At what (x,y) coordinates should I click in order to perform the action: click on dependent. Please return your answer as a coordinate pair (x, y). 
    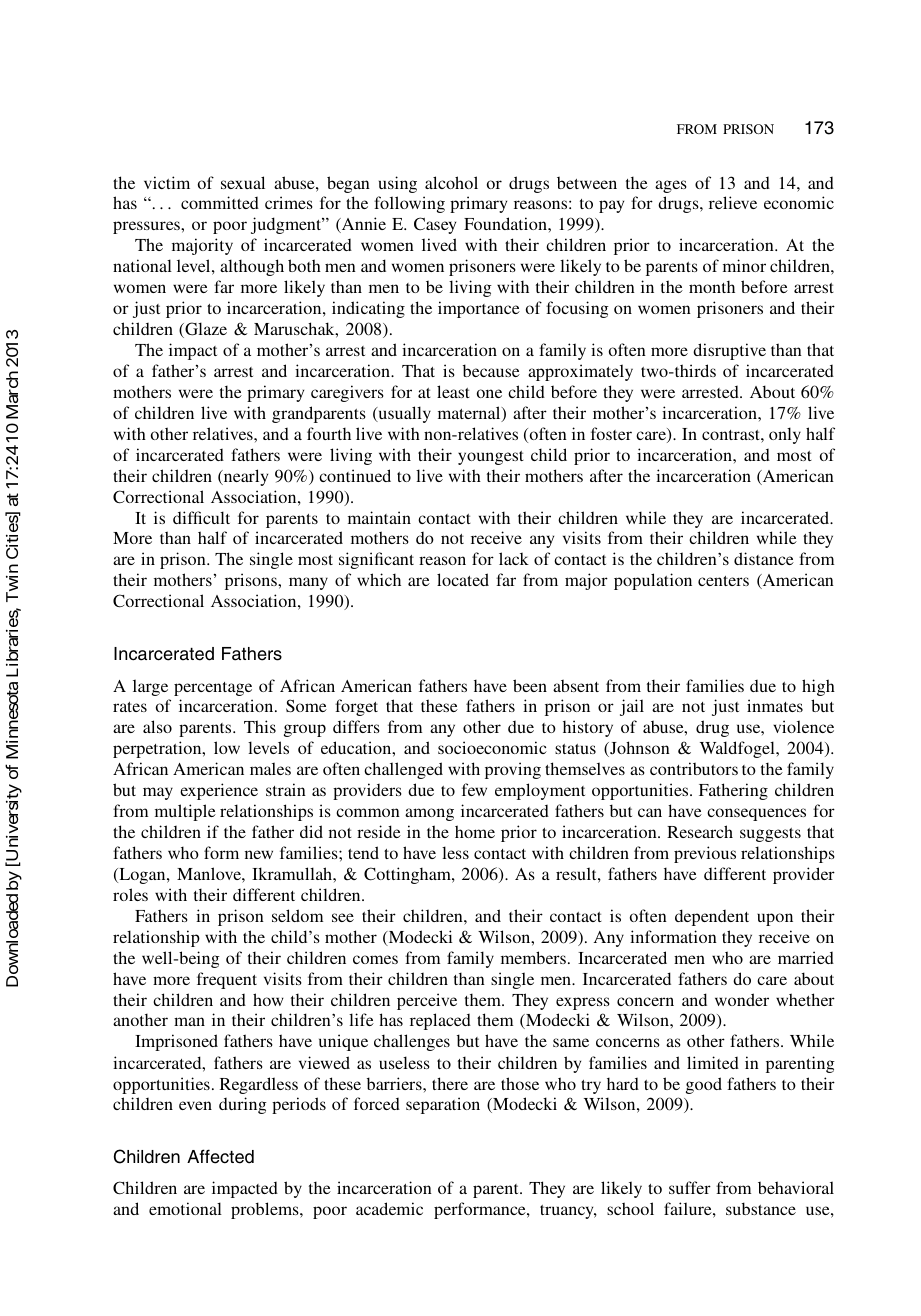
    Looking at the image, I should click on (712, 917).
